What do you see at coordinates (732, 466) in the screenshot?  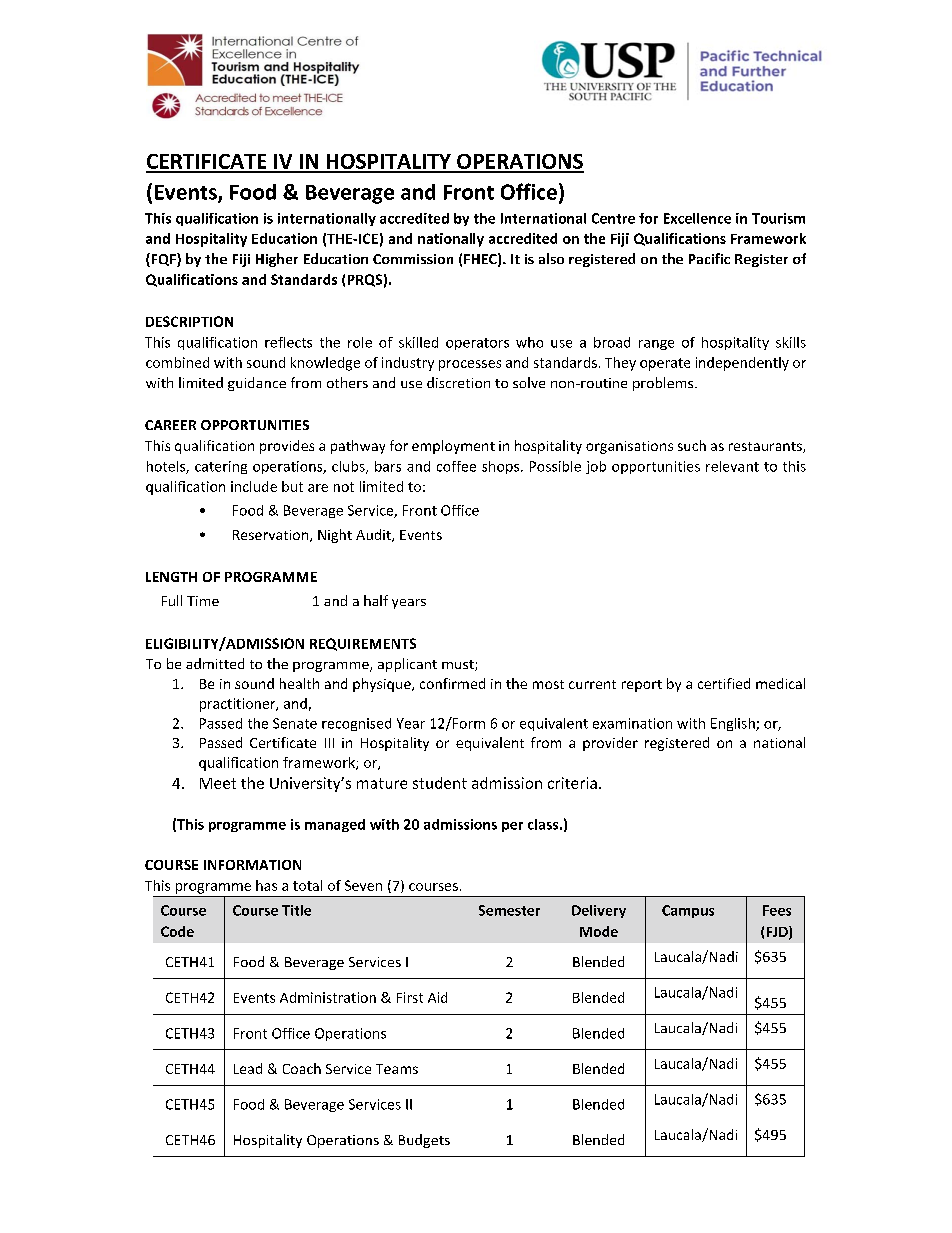 I see `relevant` at bounding box center [732, 466].
